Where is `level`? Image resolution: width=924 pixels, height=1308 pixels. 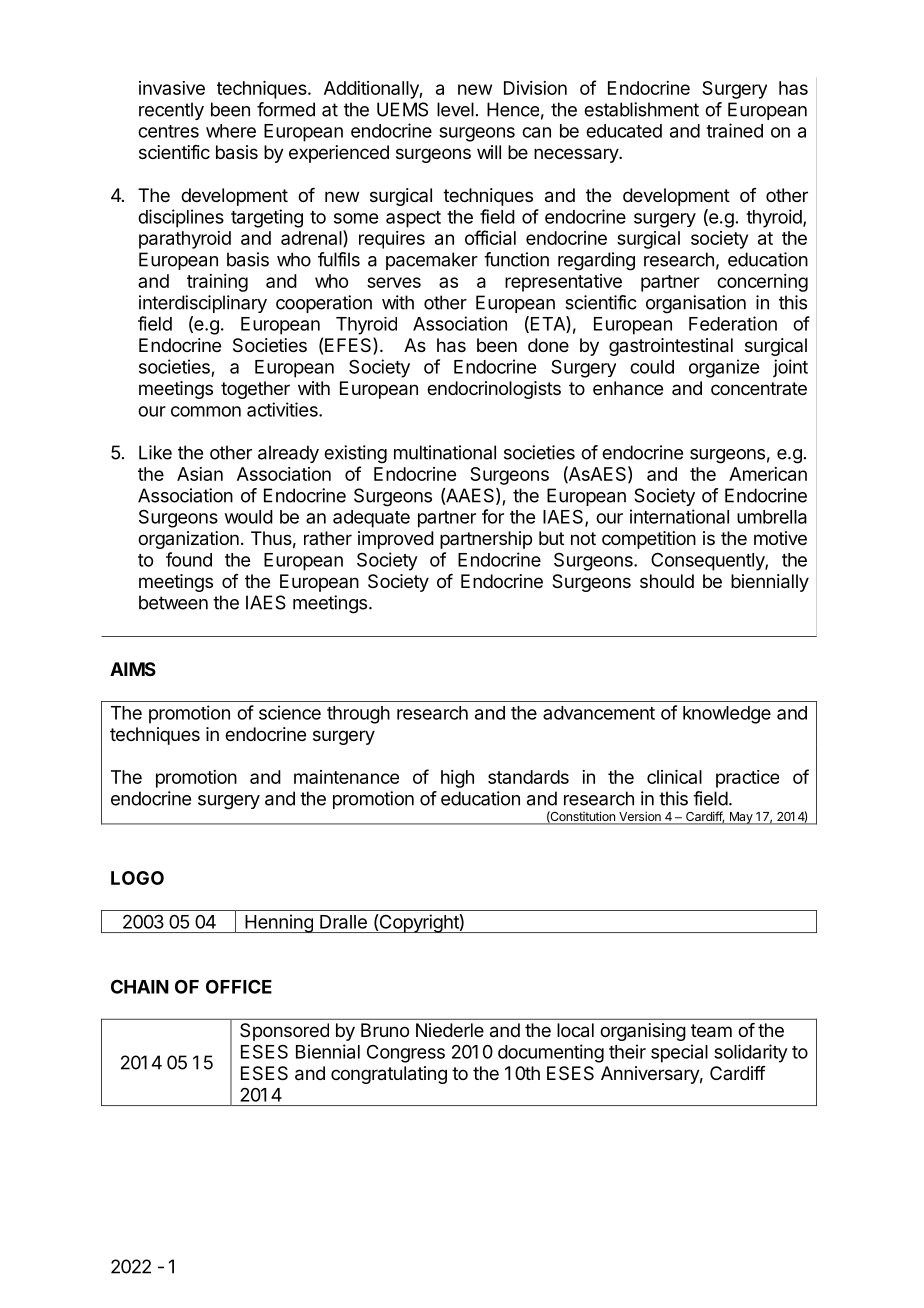 level is located at coordinates (455, 109).
